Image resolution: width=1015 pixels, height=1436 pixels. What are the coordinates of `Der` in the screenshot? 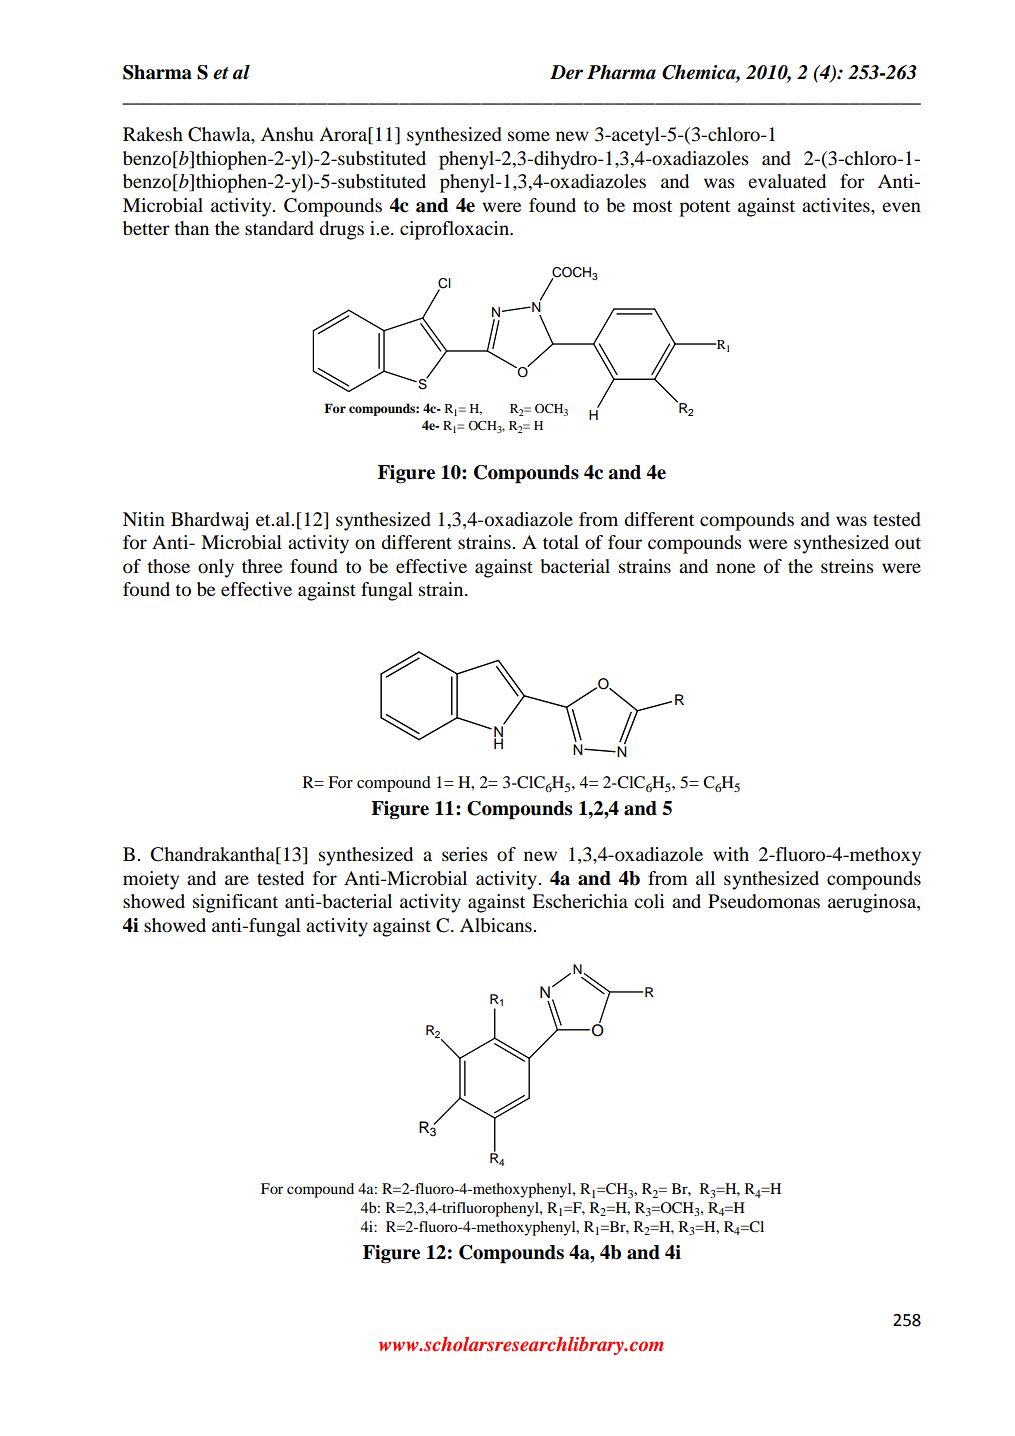 It's located at (566, 72).
